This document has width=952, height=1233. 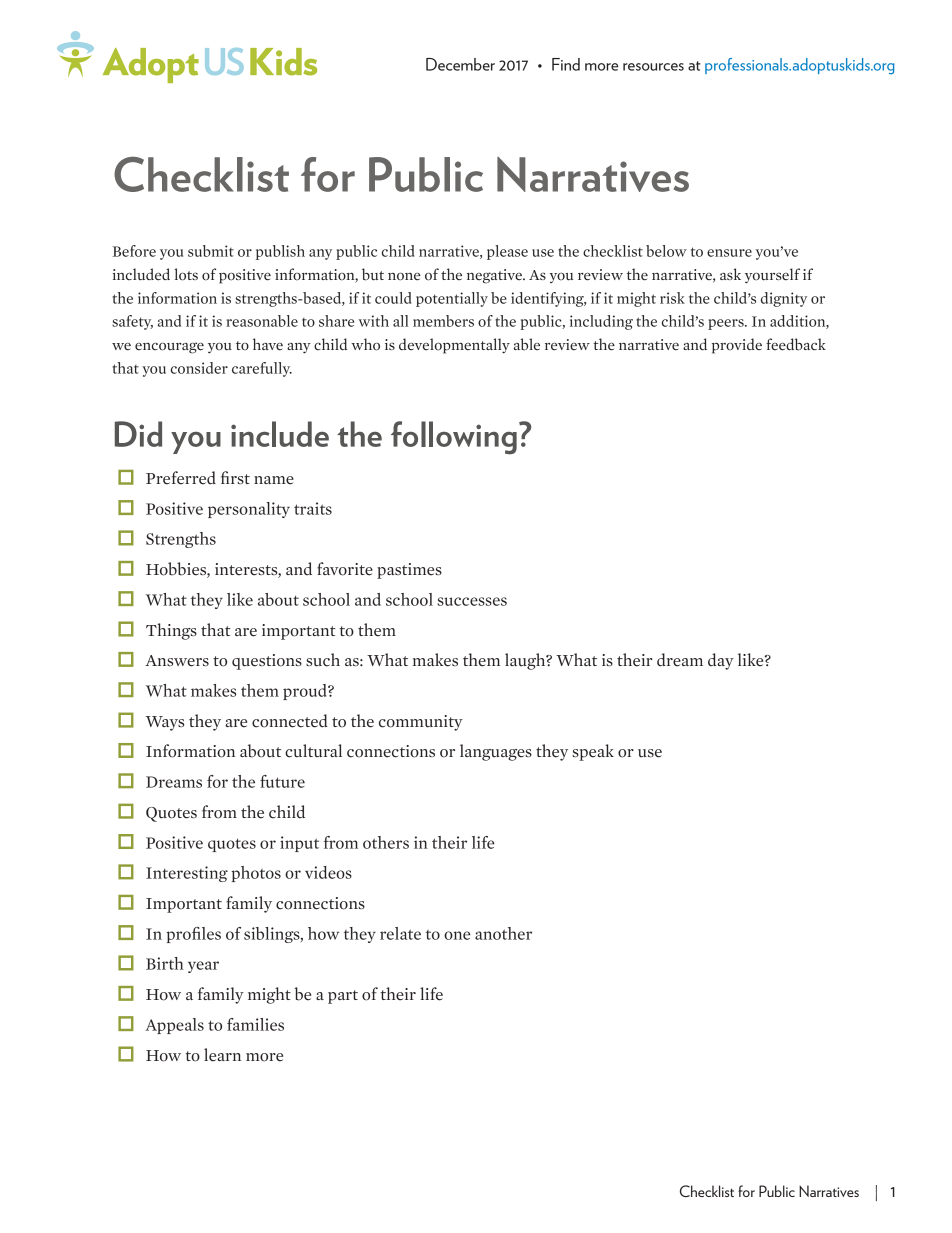 I want to click on submit, so click(x=211, y=251).
